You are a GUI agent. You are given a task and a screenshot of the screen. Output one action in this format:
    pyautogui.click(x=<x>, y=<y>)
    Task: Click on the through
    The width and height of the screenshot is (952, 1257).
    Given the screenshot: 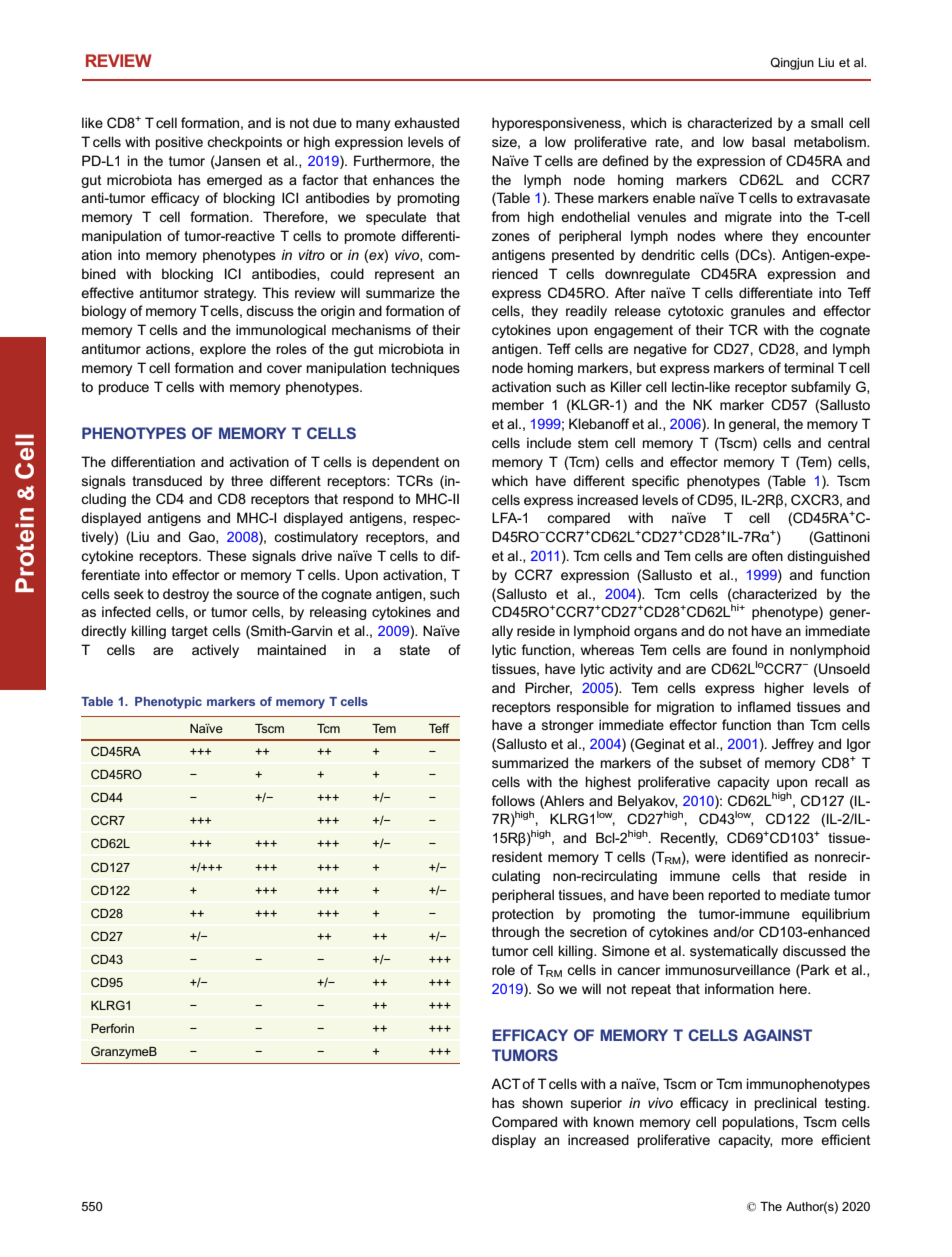 What is the action you would take?
    pyautogui.click(x=515, y=933)
